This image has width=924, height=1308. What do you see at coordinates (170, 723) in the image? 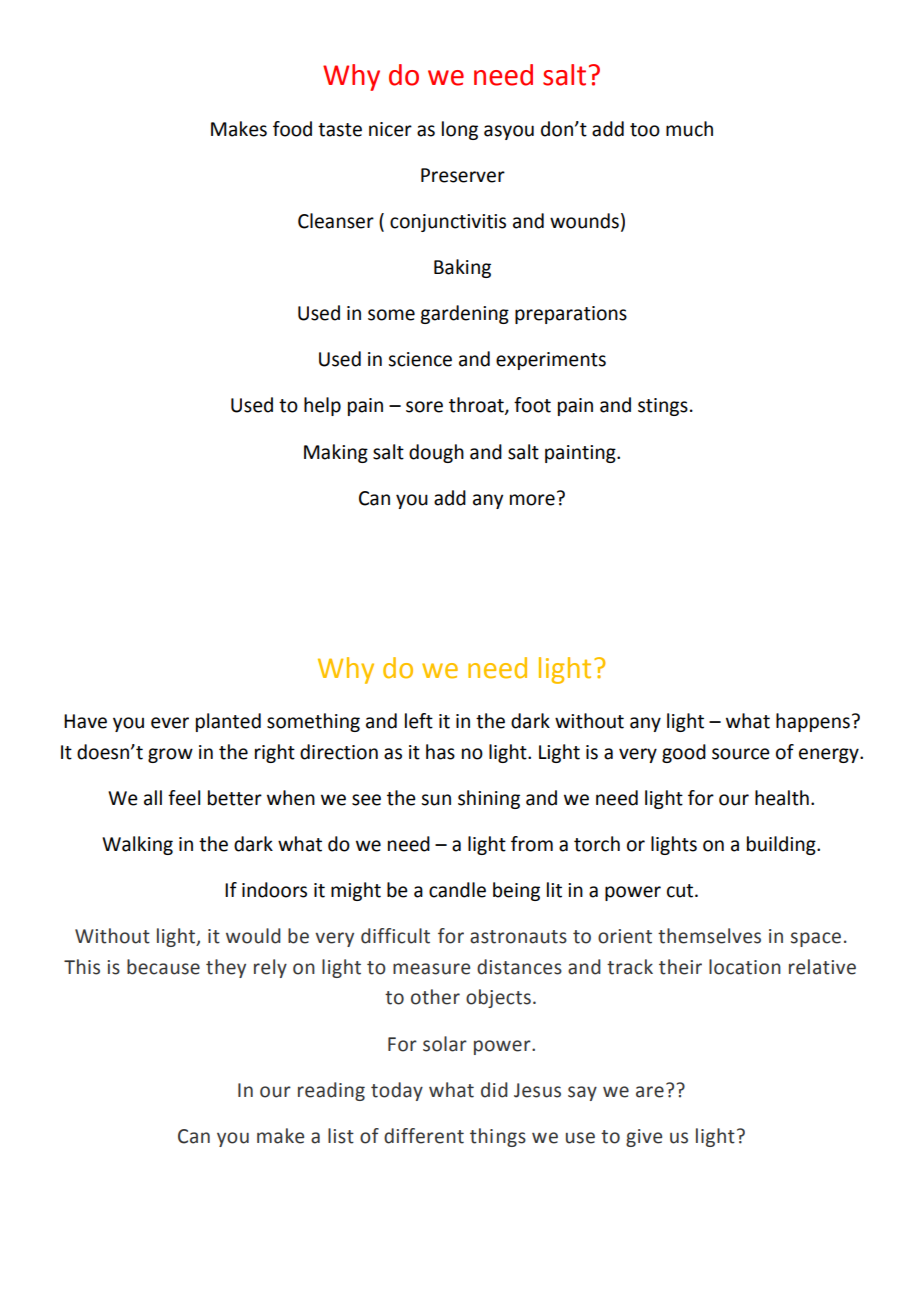
I see `ever` at bounding box center [170, 723].
